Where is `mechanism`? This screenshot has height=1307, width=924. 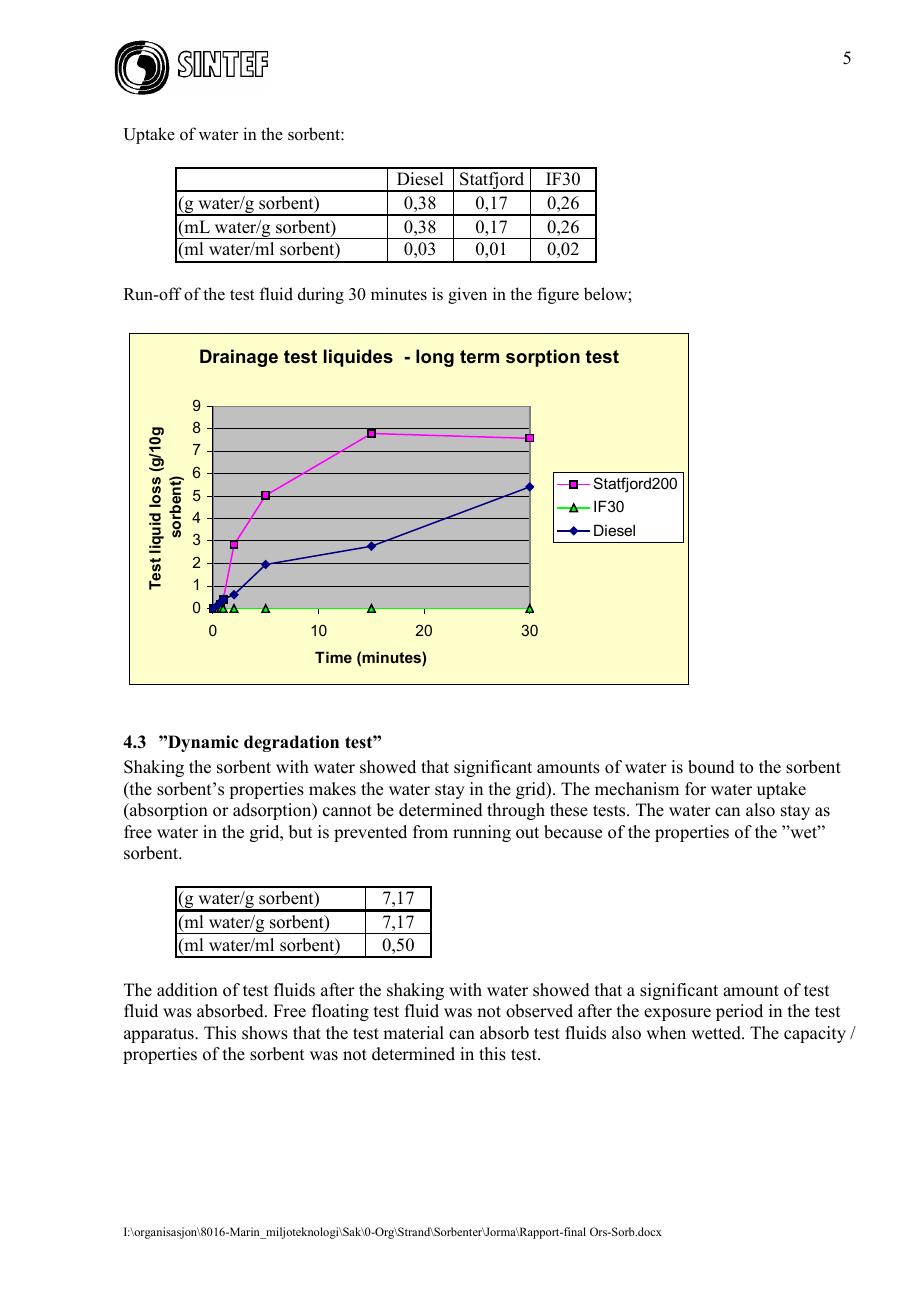
mechanism is located at coordinates (637, 789).
